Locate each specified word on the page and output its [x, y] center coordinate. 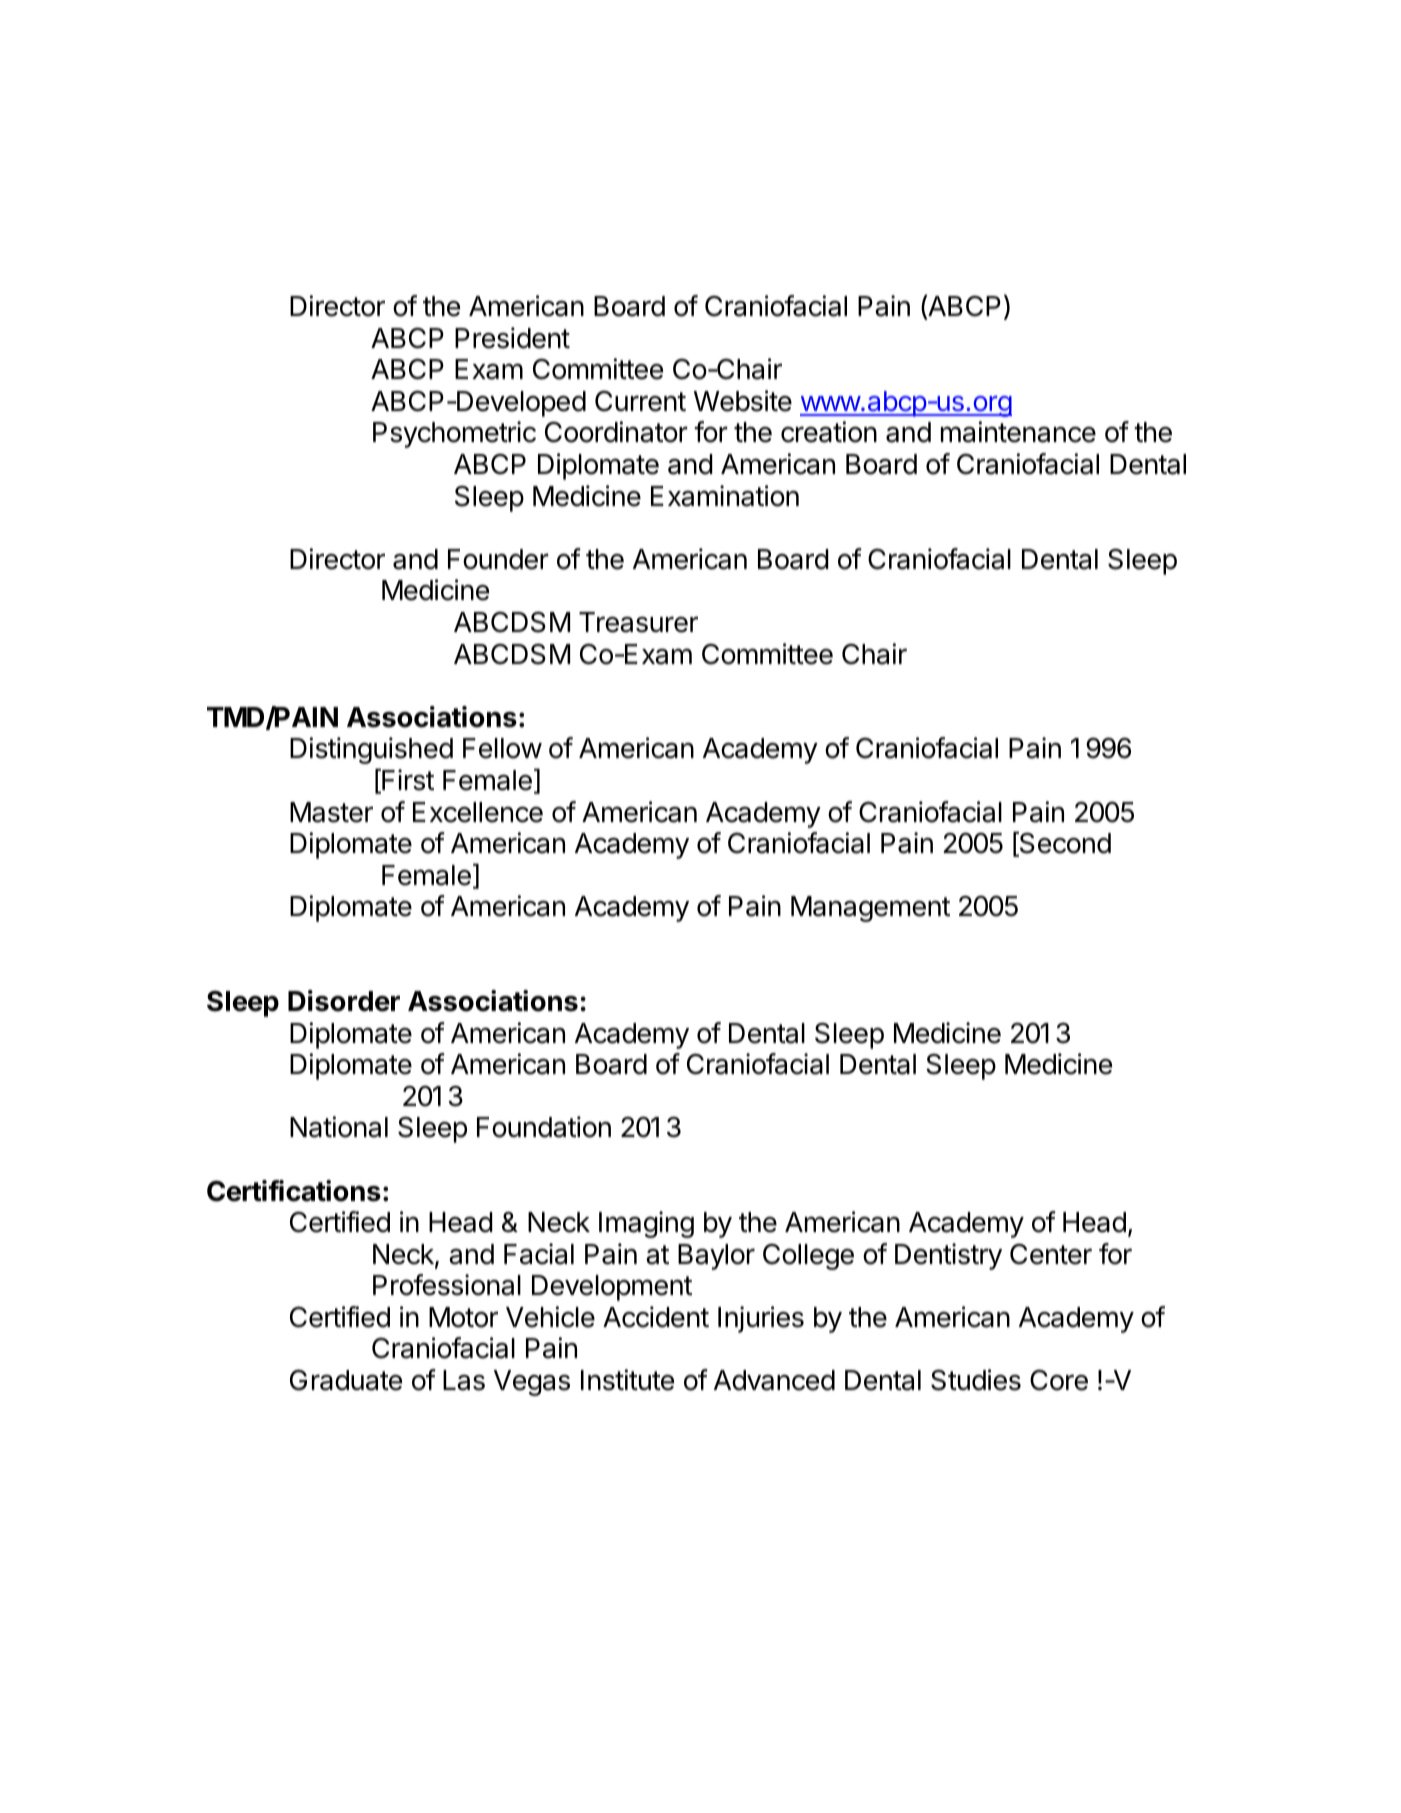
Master [331, 812]
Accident [656, 1317]
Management [870, 909]
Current [640, 401]
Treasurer [638, 622]
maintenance [1018, 432]
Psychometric [454, 434]
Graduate [346, 1380]
